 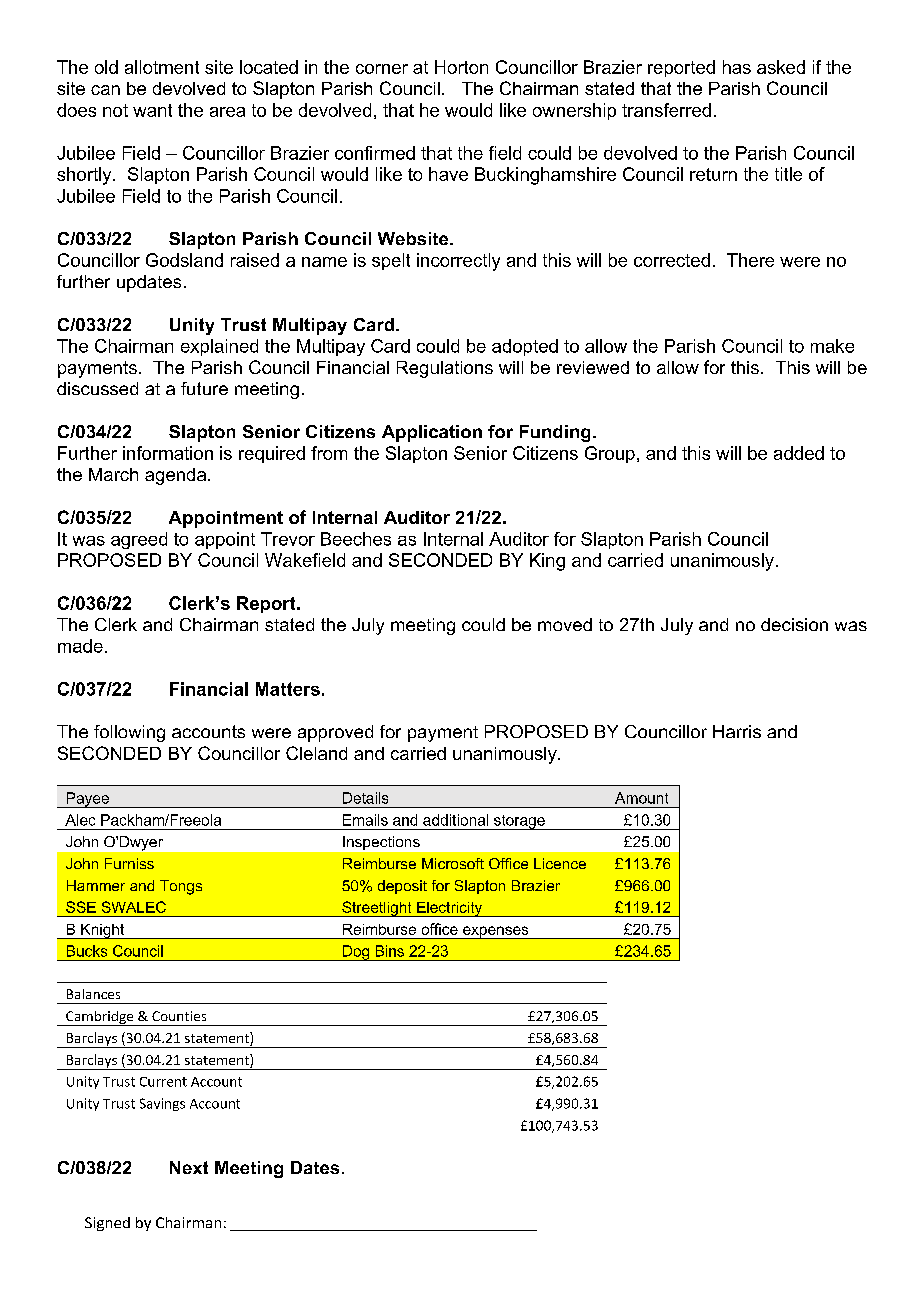 What do you see at coordinates (799, 453) in the document?
I see `added` at bounding box center [799, 453].
